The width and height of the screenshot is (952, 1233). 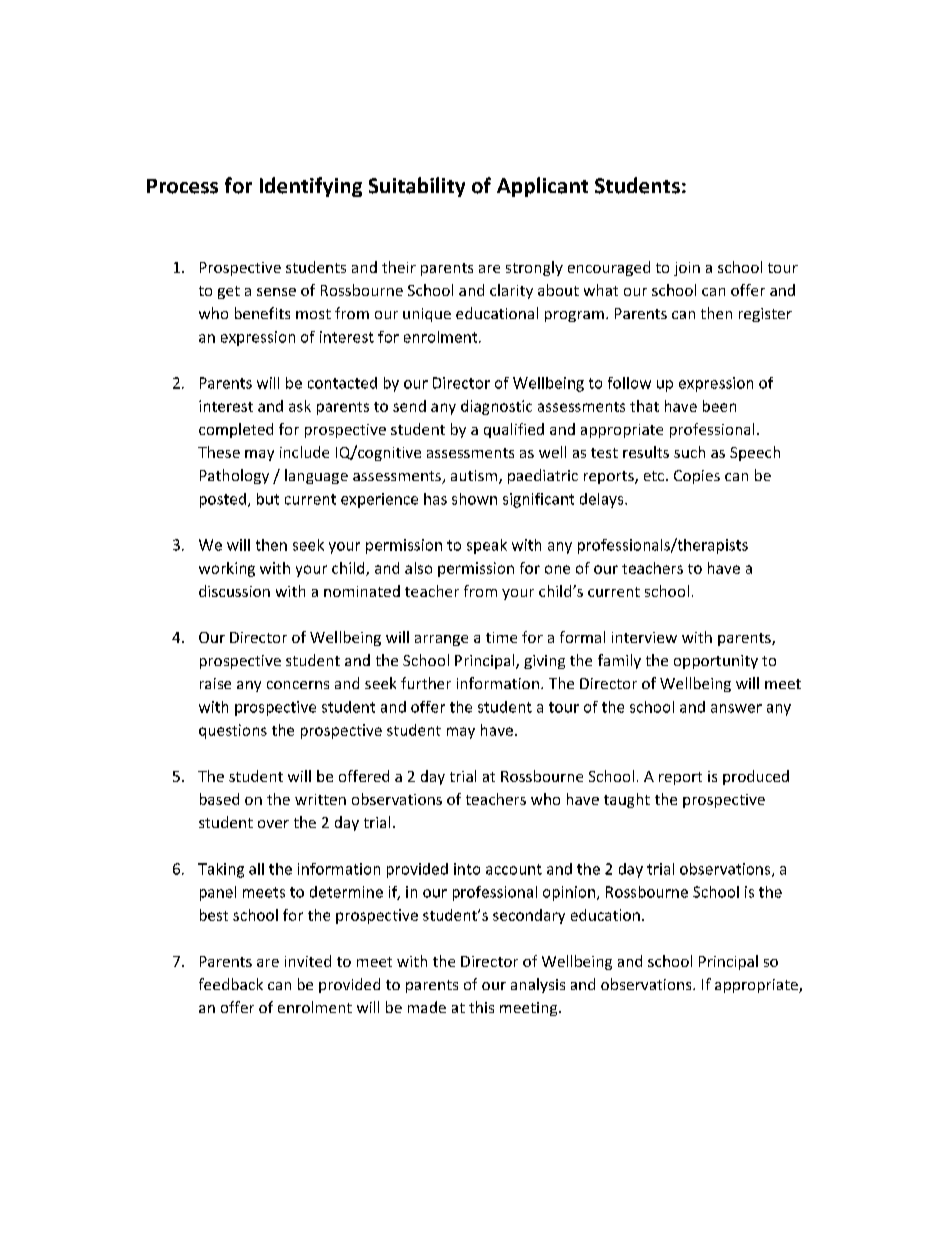 What do you see at coordinates (231, 984) in the screenshot?
I see `feedback` at bounding box center [231, 984].
